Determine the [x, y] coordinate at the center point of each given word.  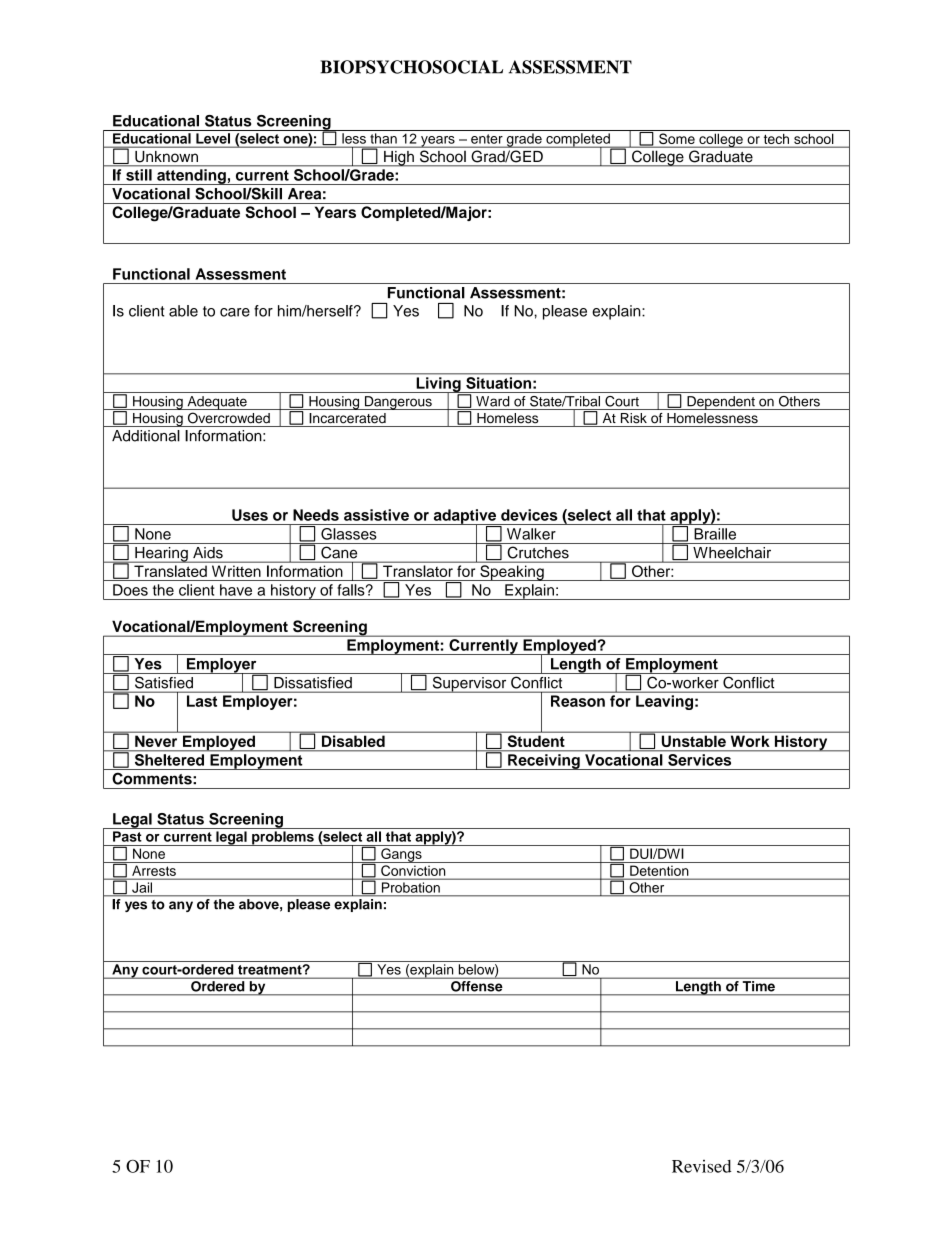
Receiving [544, 762]
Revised [701, 1166]
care [235, 312]
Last [202, 701]
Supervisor [469, 684]
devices [529, 515]
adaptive [464, 517]
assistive [376, 515]
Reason [578, 701]
